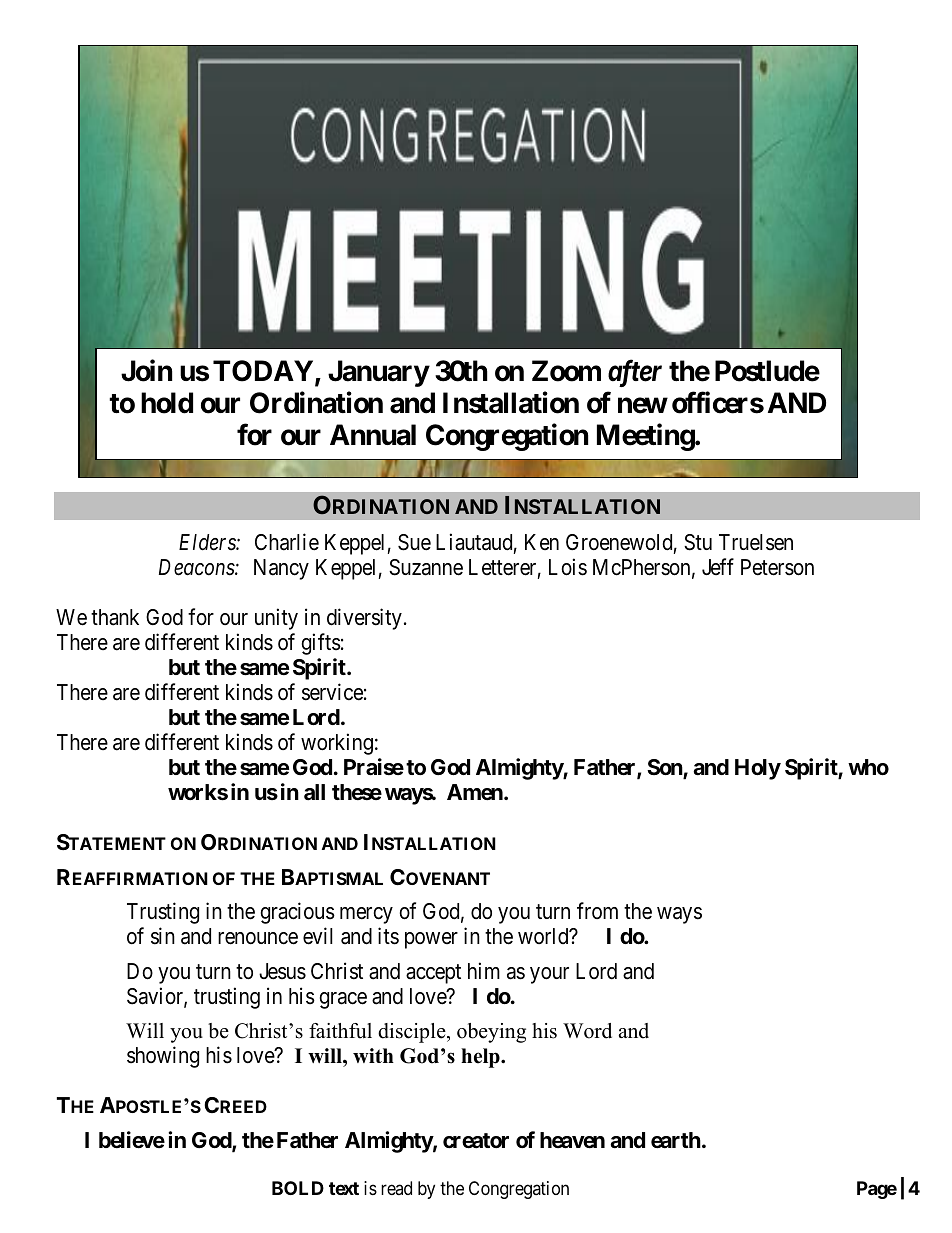 The width and height of the screenshot is (952, 1233). Describe the element at coordinates (476, 792) in the screenshot. I see `Amen` at that location.
